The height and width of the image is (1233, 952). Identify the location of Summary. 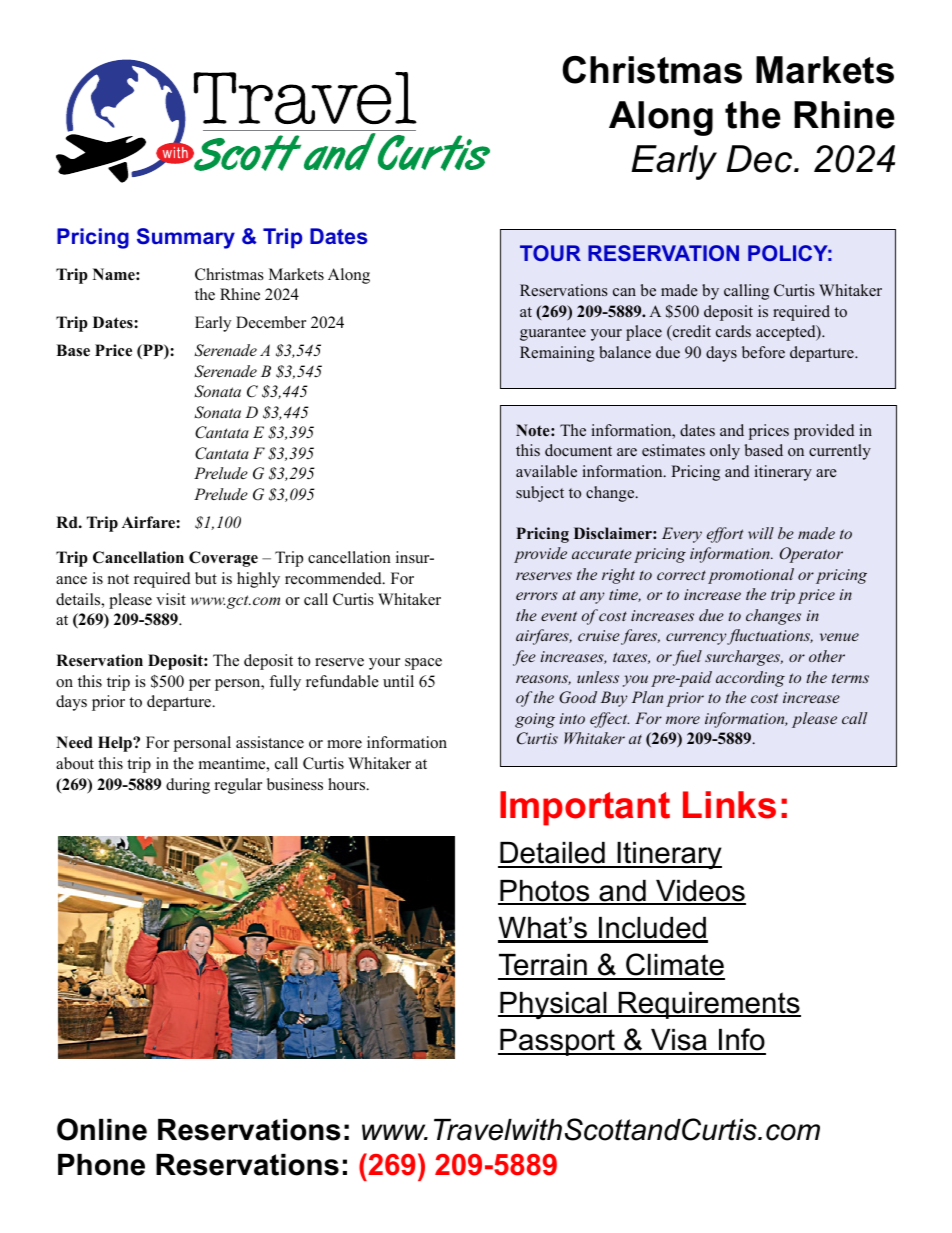
(186, 238).
